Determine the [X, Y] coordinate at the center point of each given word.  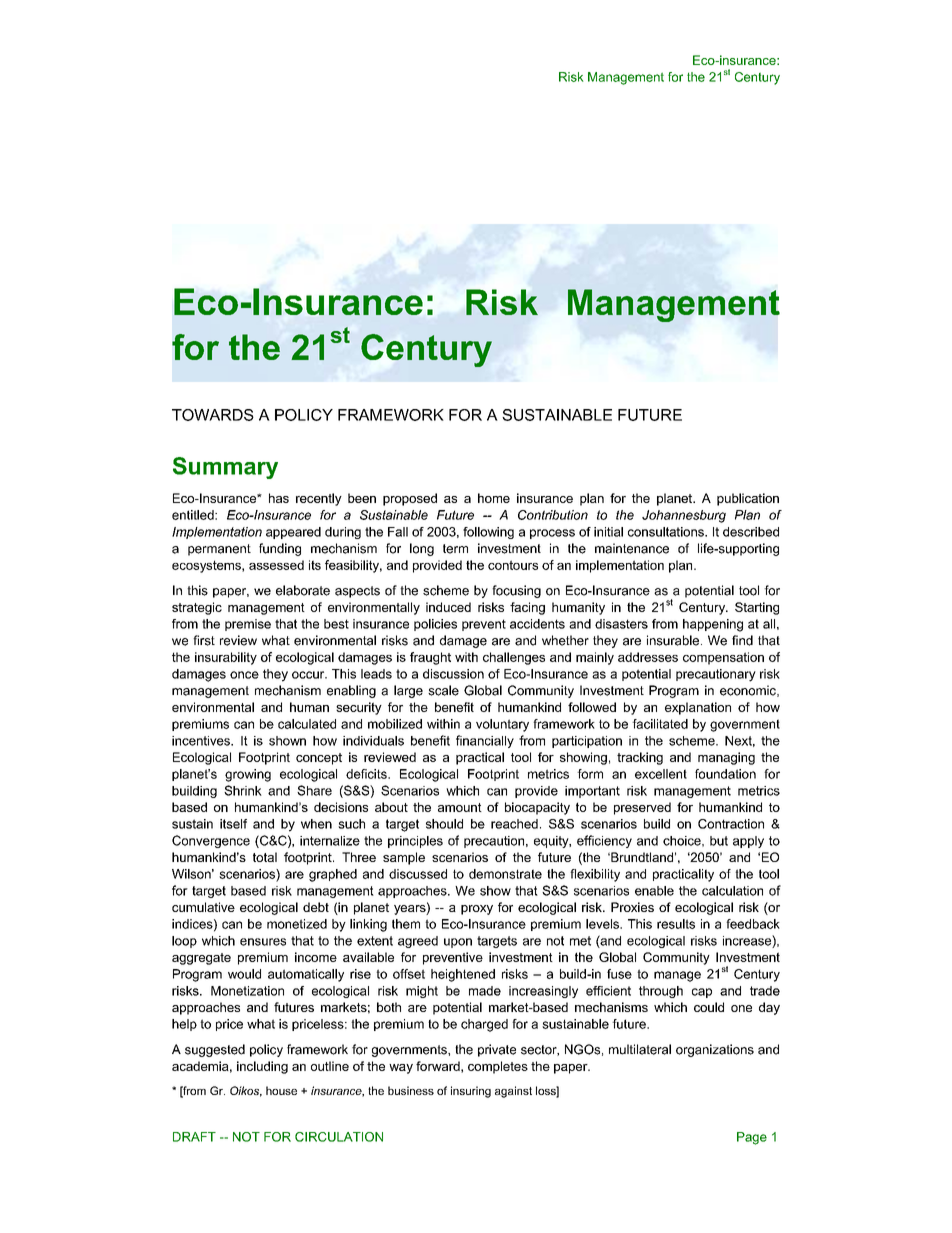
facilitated [660, 724]
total [265, 857]
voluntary [502, 725]
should [444, 824]
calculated [307, 724]
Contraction [731, 824]
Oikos [246, 1091]
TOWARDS [213, 415]
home [494, 498]
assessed [276, 565]
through [661, 992]
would [244, 974]
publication [748, 499]
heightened [463, 975]
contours [513, 565]
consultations [667, 532]
